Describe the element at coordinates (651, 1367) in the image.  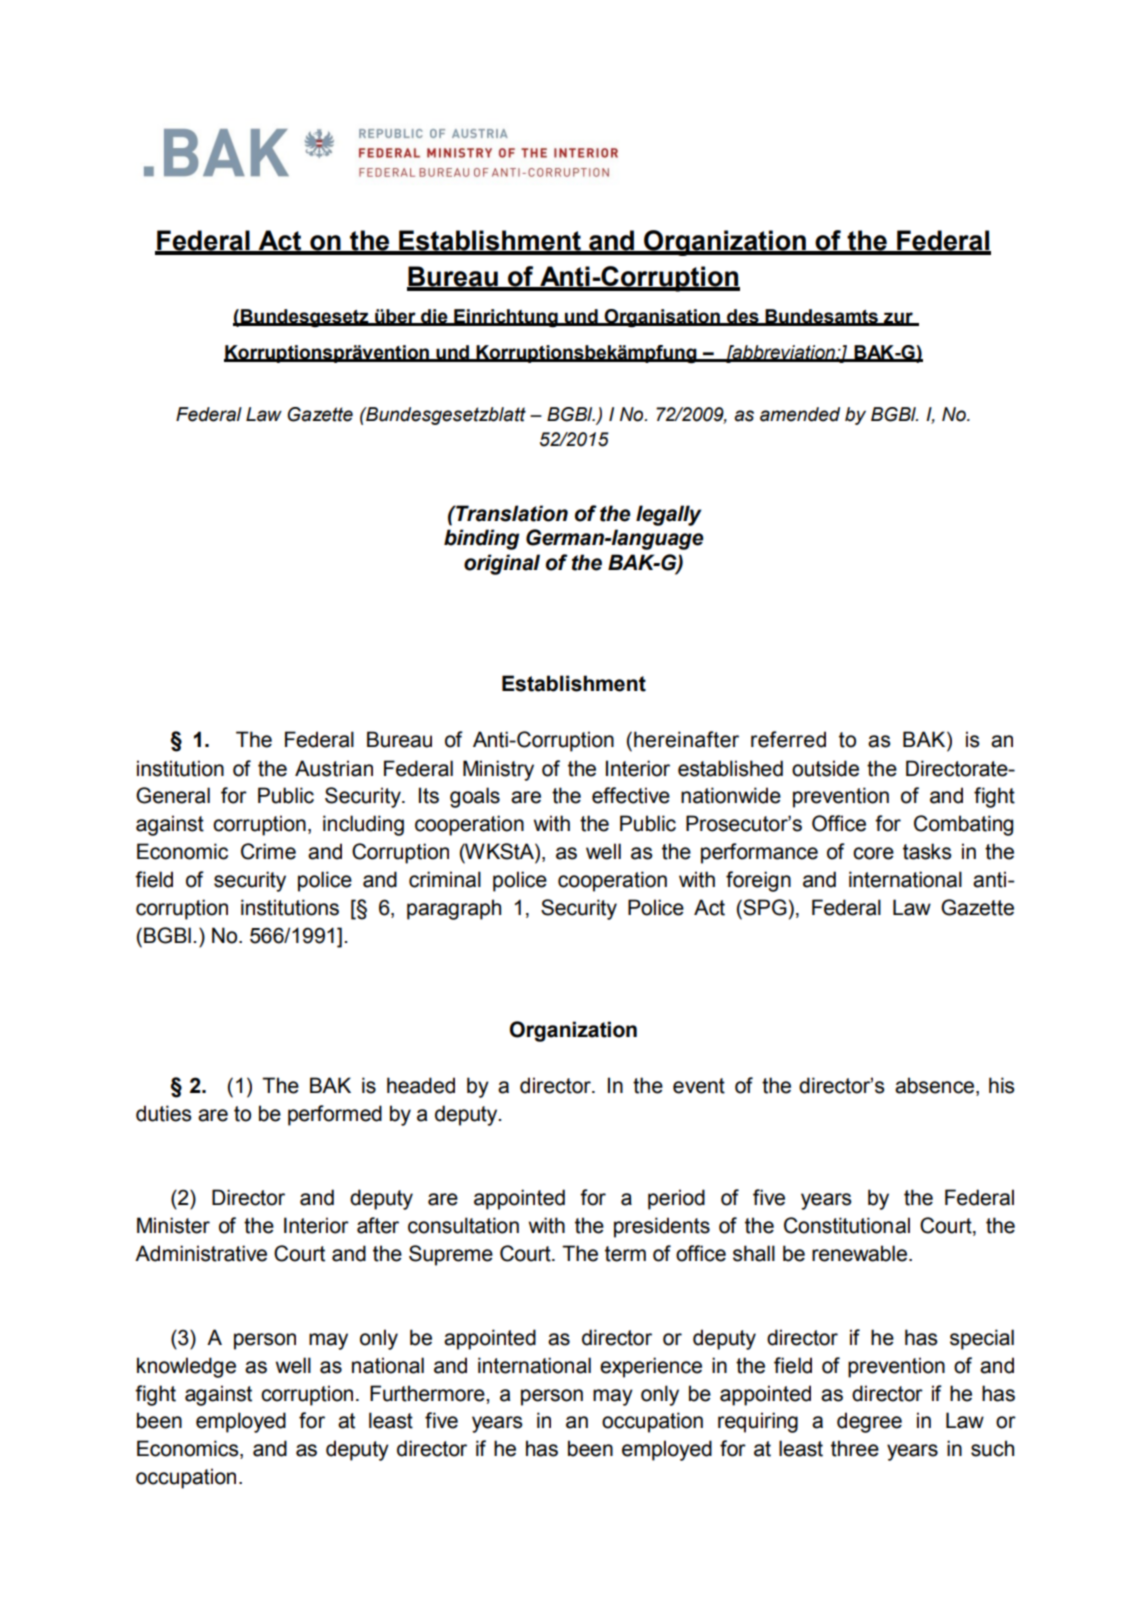
I see `experience` at that location.
